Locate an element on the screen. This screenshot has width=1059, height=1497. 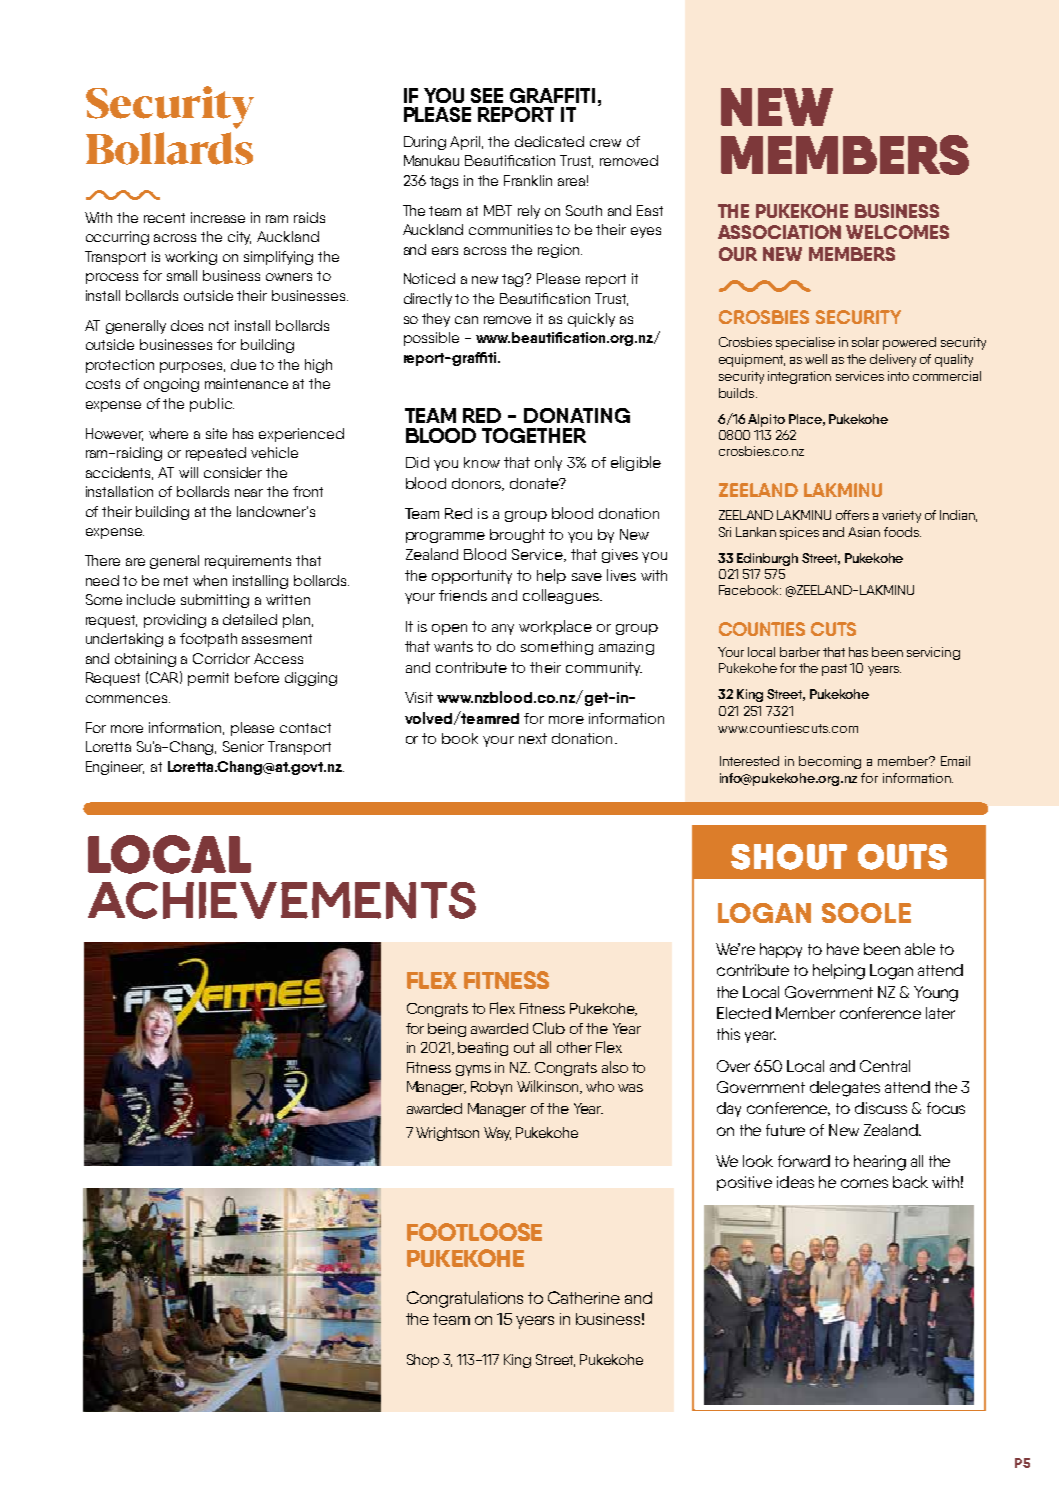
becoming is located at coordinates (830, 762).
